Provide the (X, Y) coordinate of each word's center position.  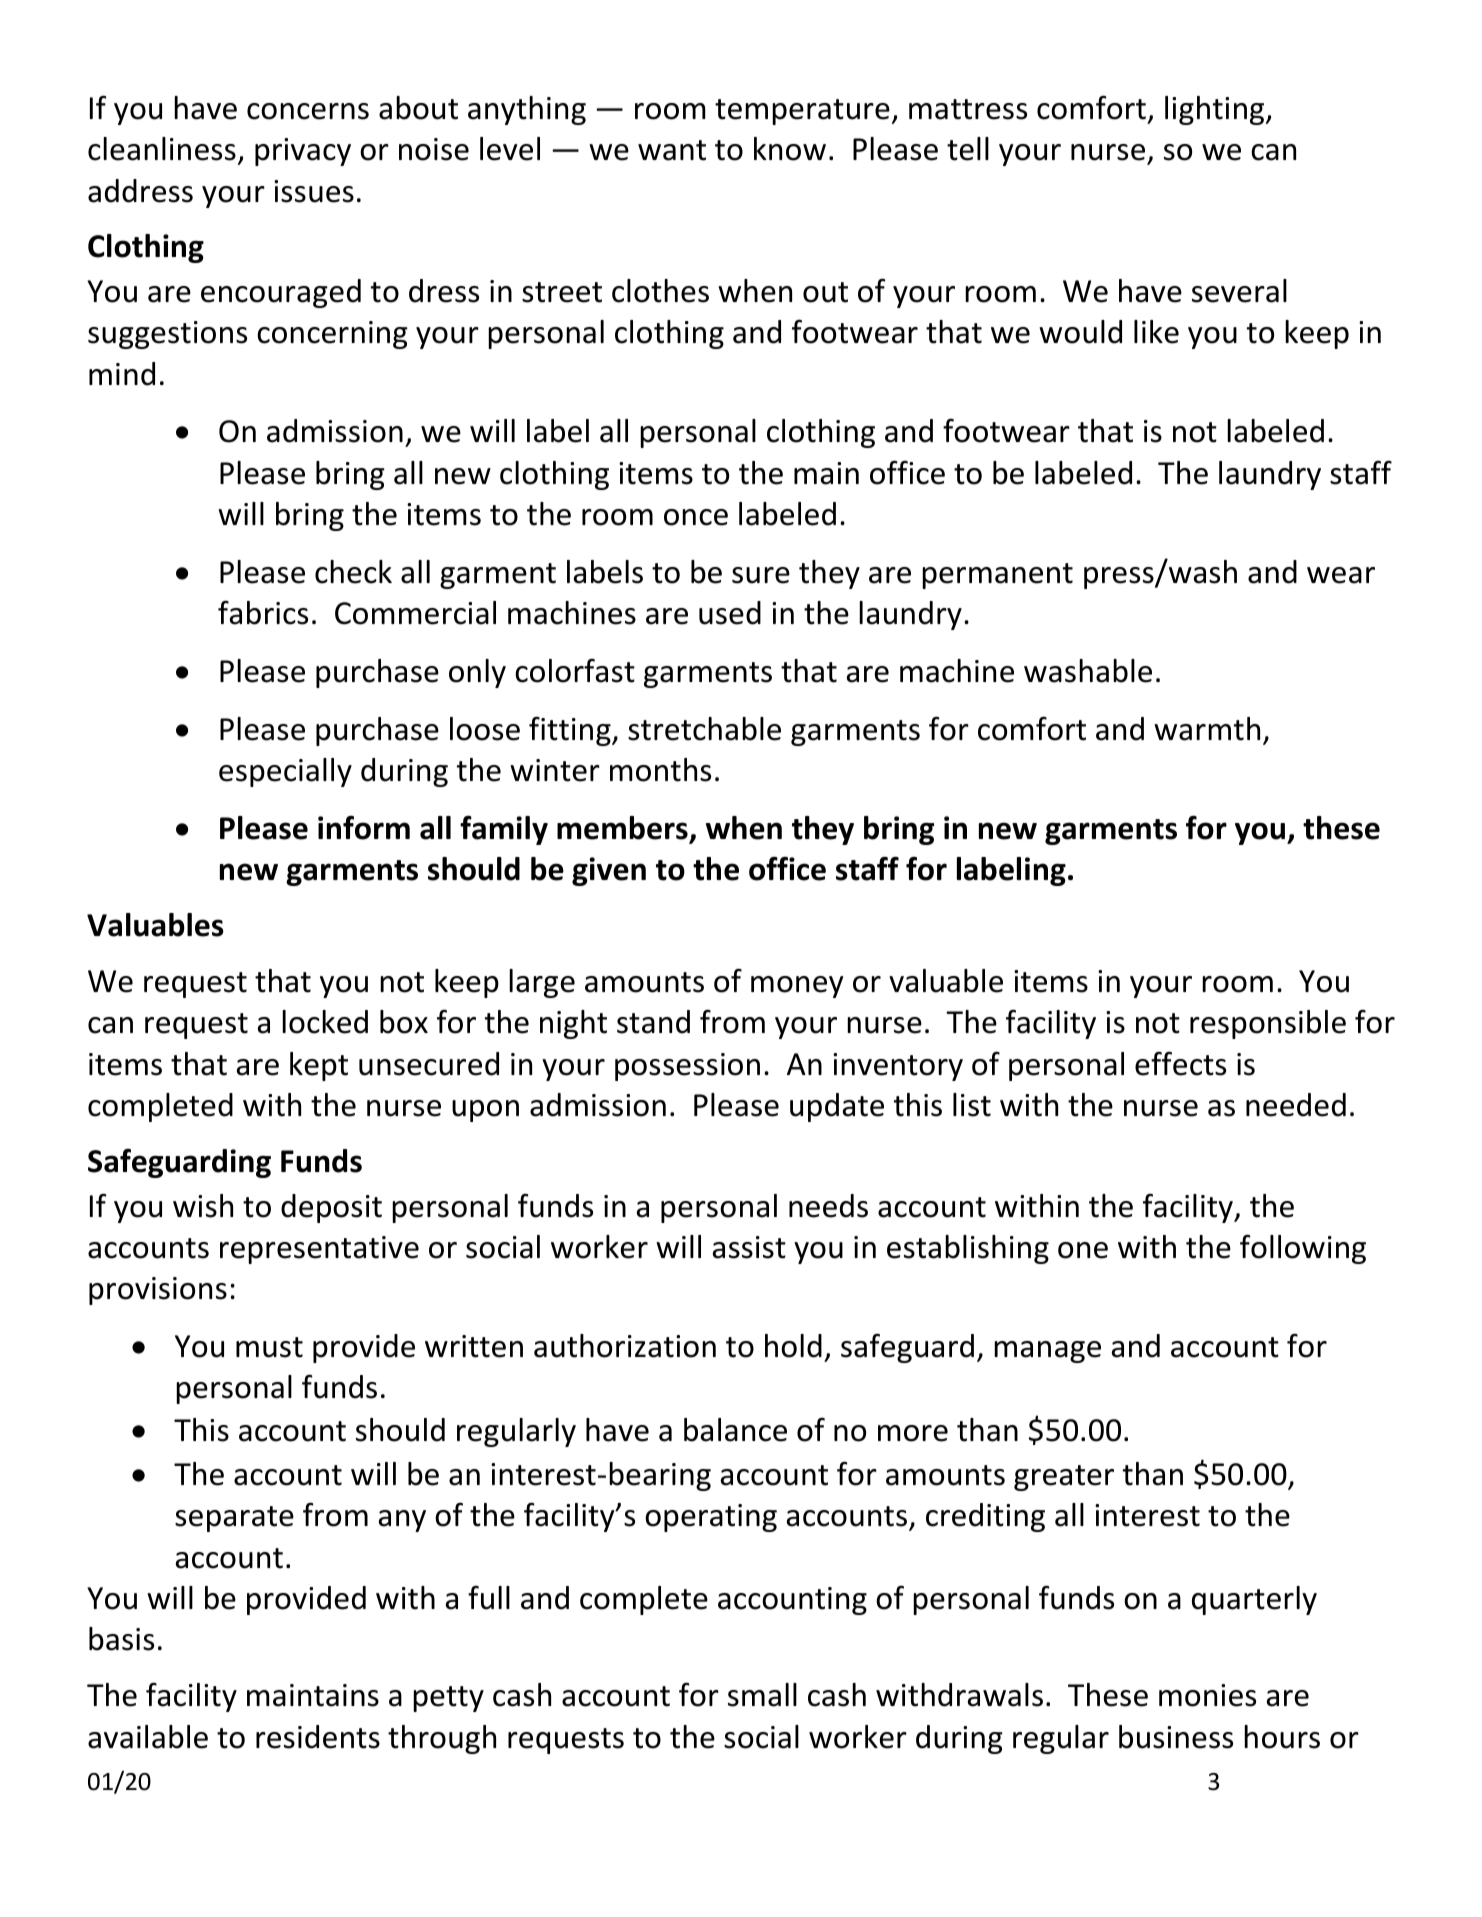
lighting (1216, 110)
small (762, 1695)
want (672, 150)
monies (1207, 1695)
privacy (303, 152)
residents (318, 1737)
